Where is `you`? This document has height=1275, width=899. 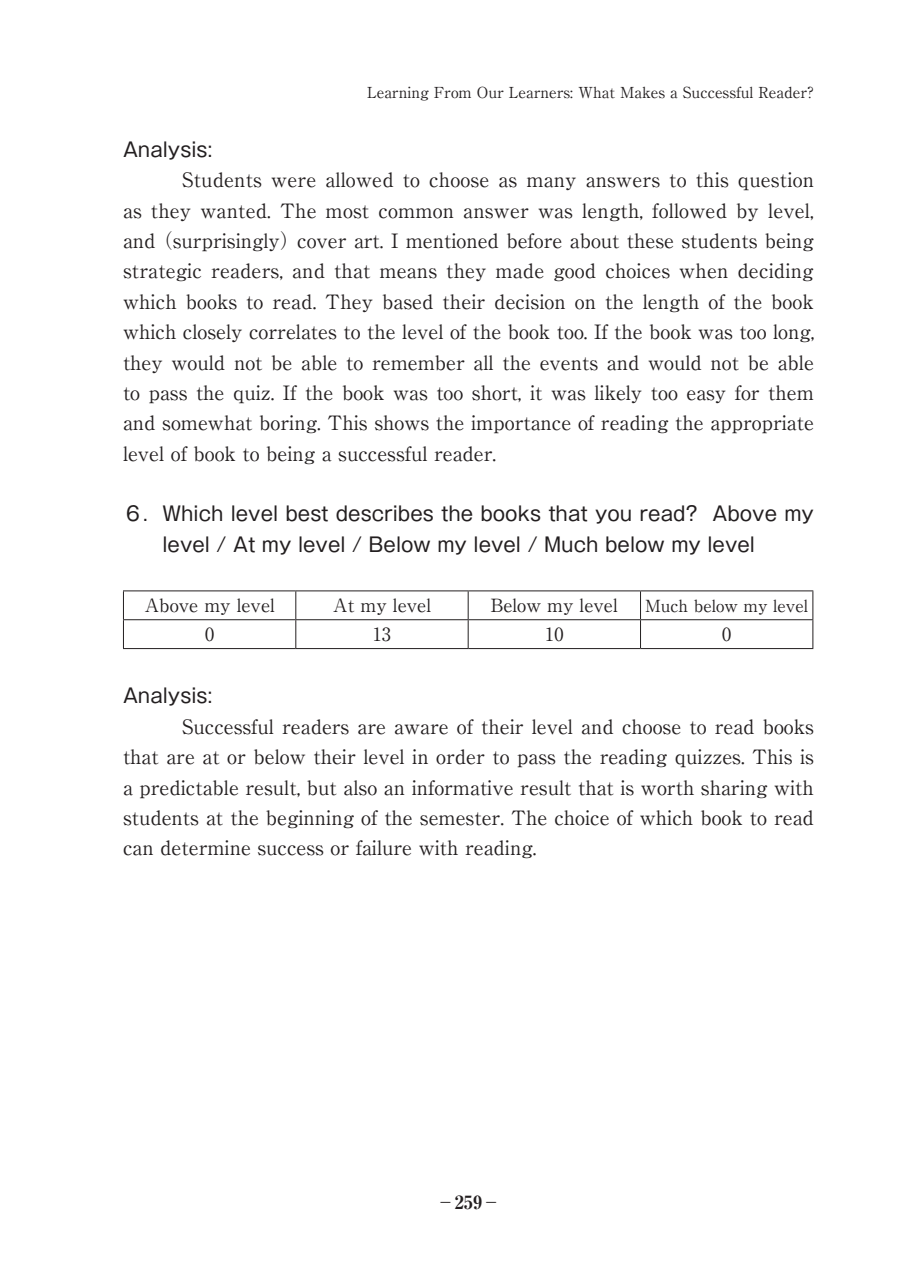
you is located at coordinates (613, 516).
